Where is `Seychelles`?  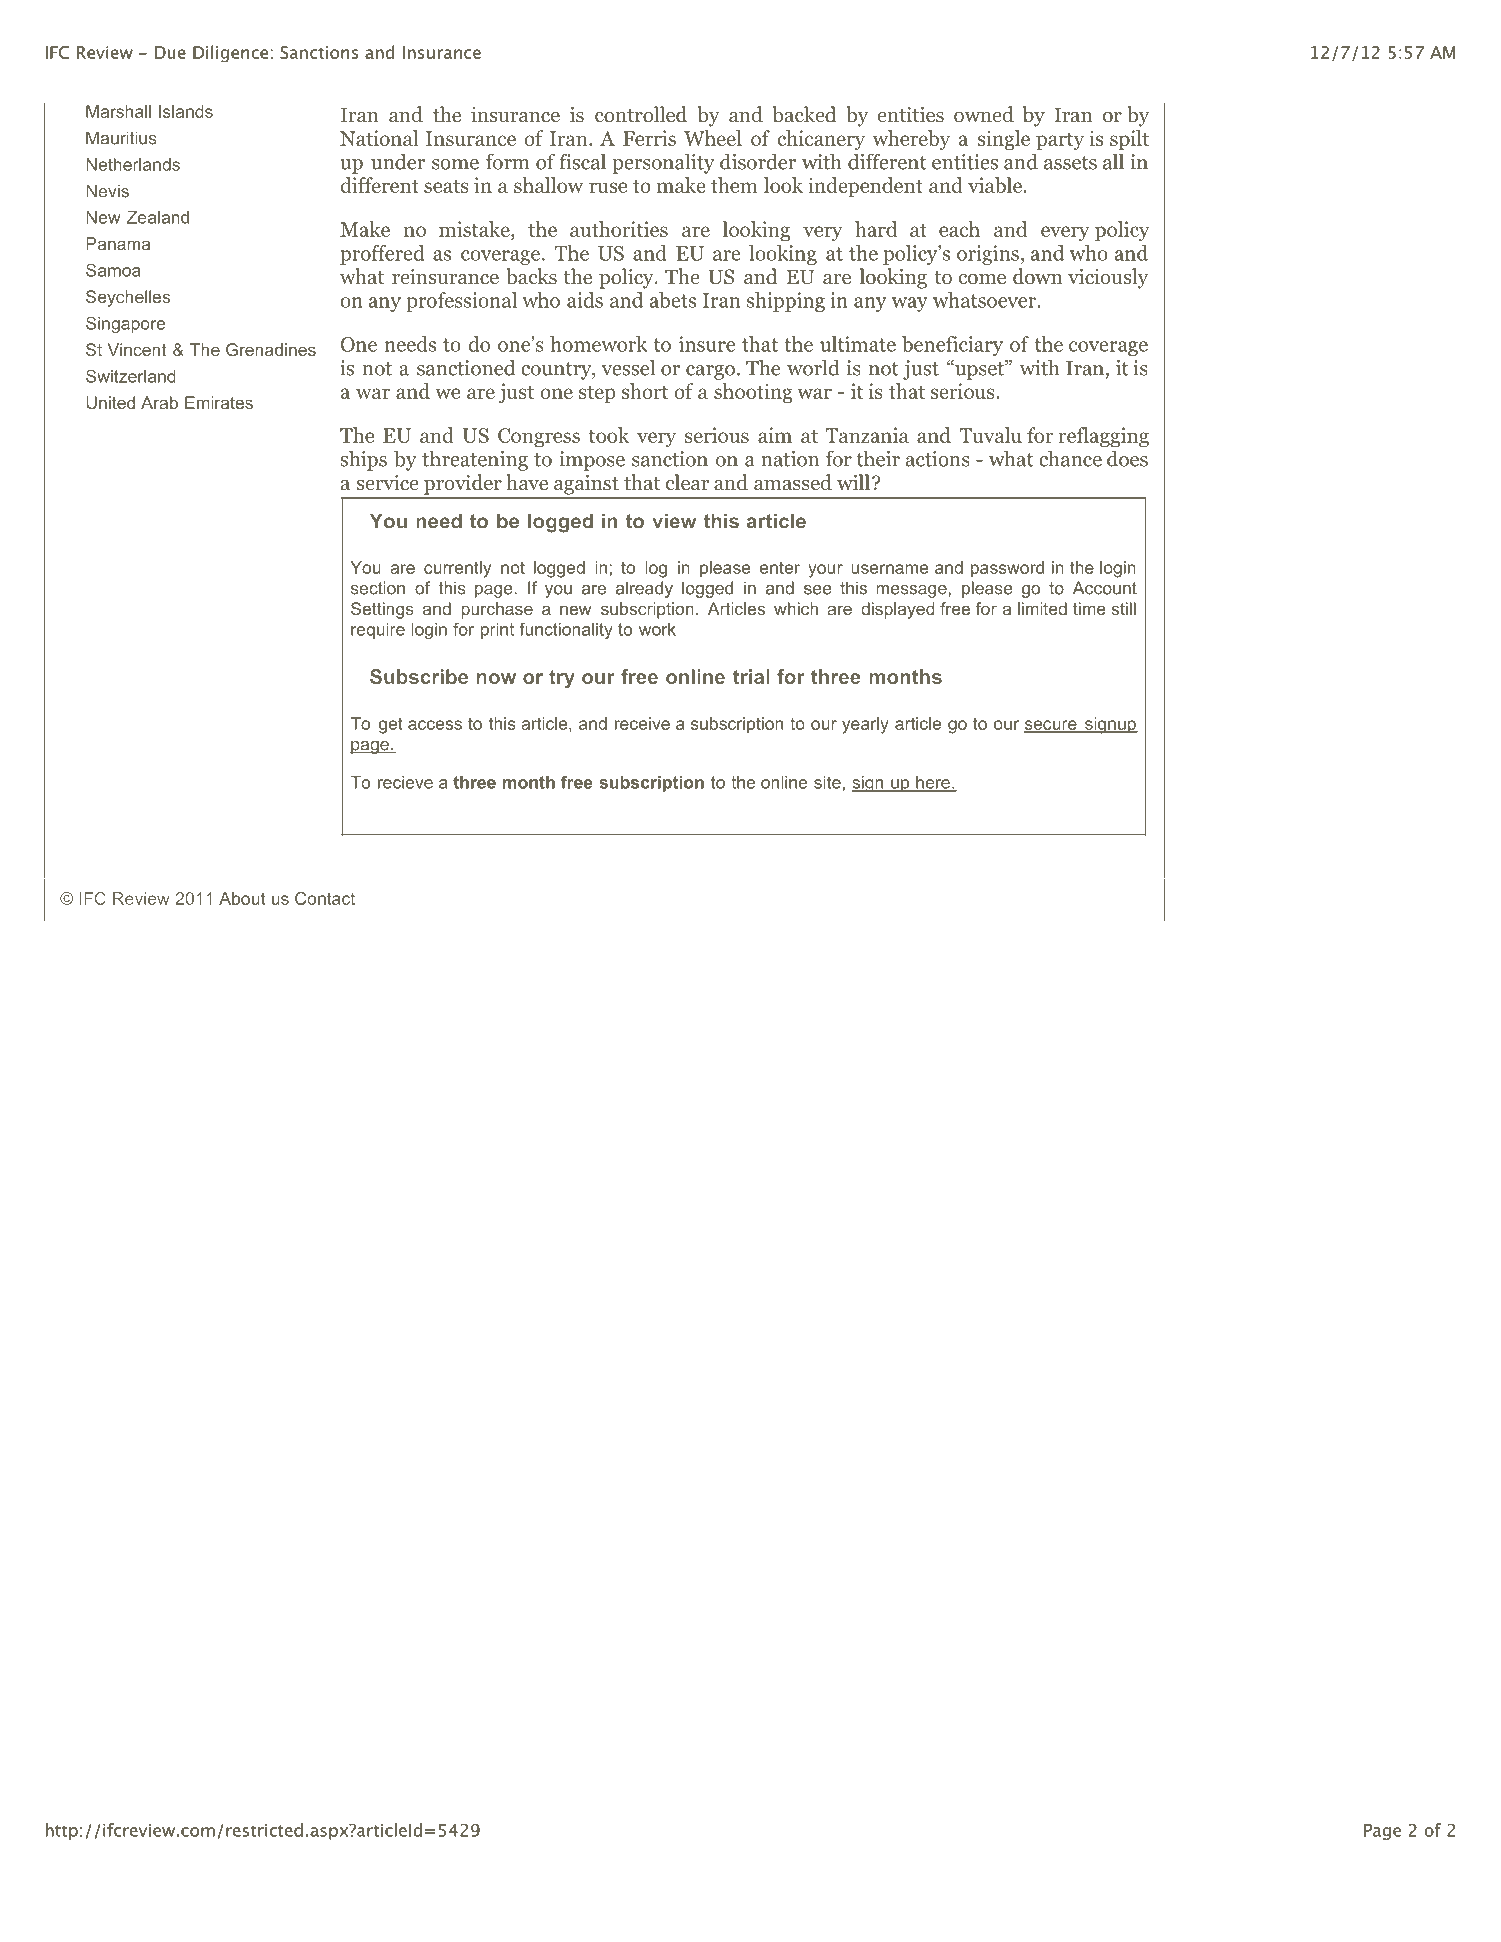 Seychelles is located at coordinates (128, 298).
